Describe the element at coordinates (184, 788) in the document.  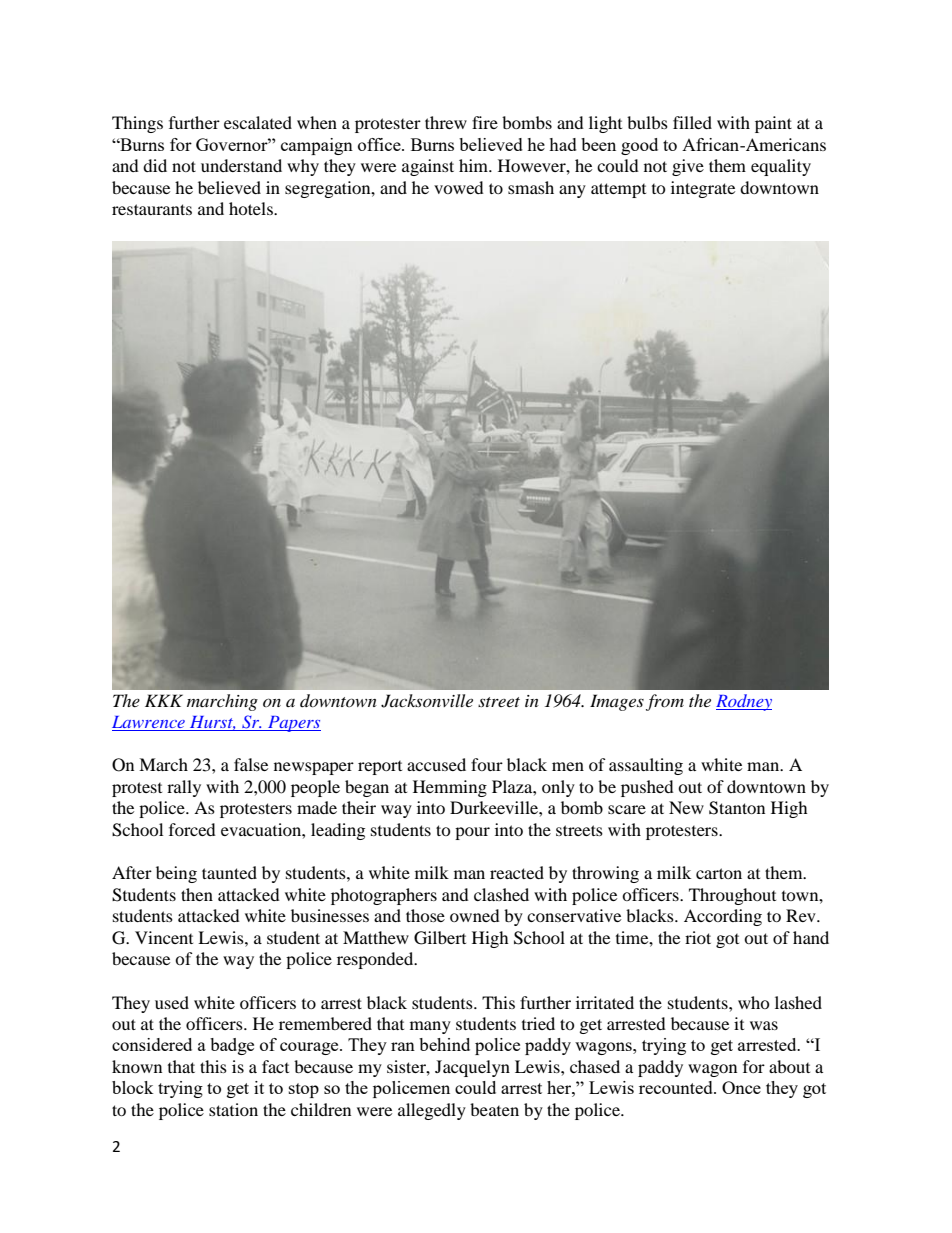
I see `rally` at that location.
